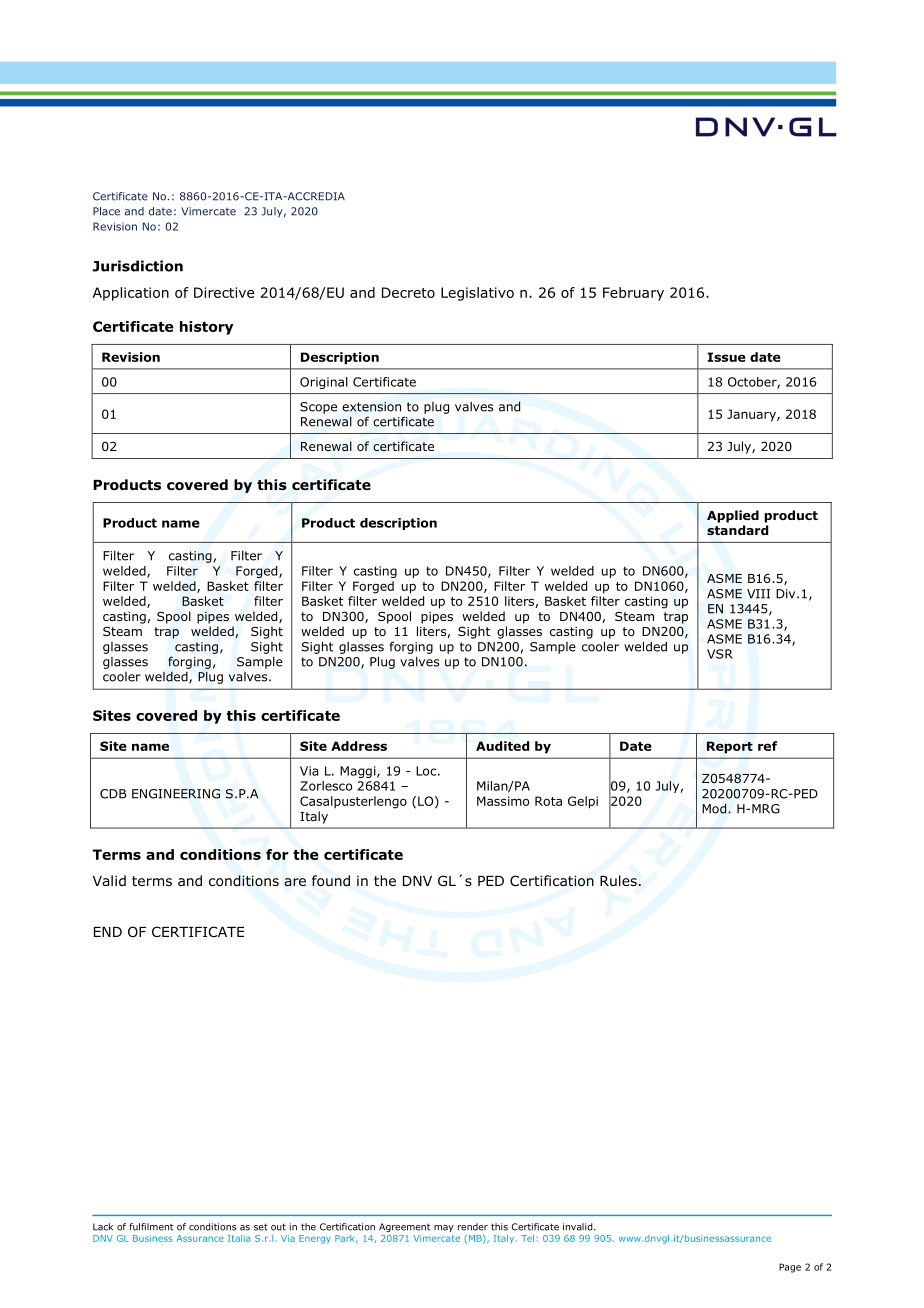 Image resolution: width=924 pixels, height=1308 pixels. I want to click on February, so click(633, 294).
